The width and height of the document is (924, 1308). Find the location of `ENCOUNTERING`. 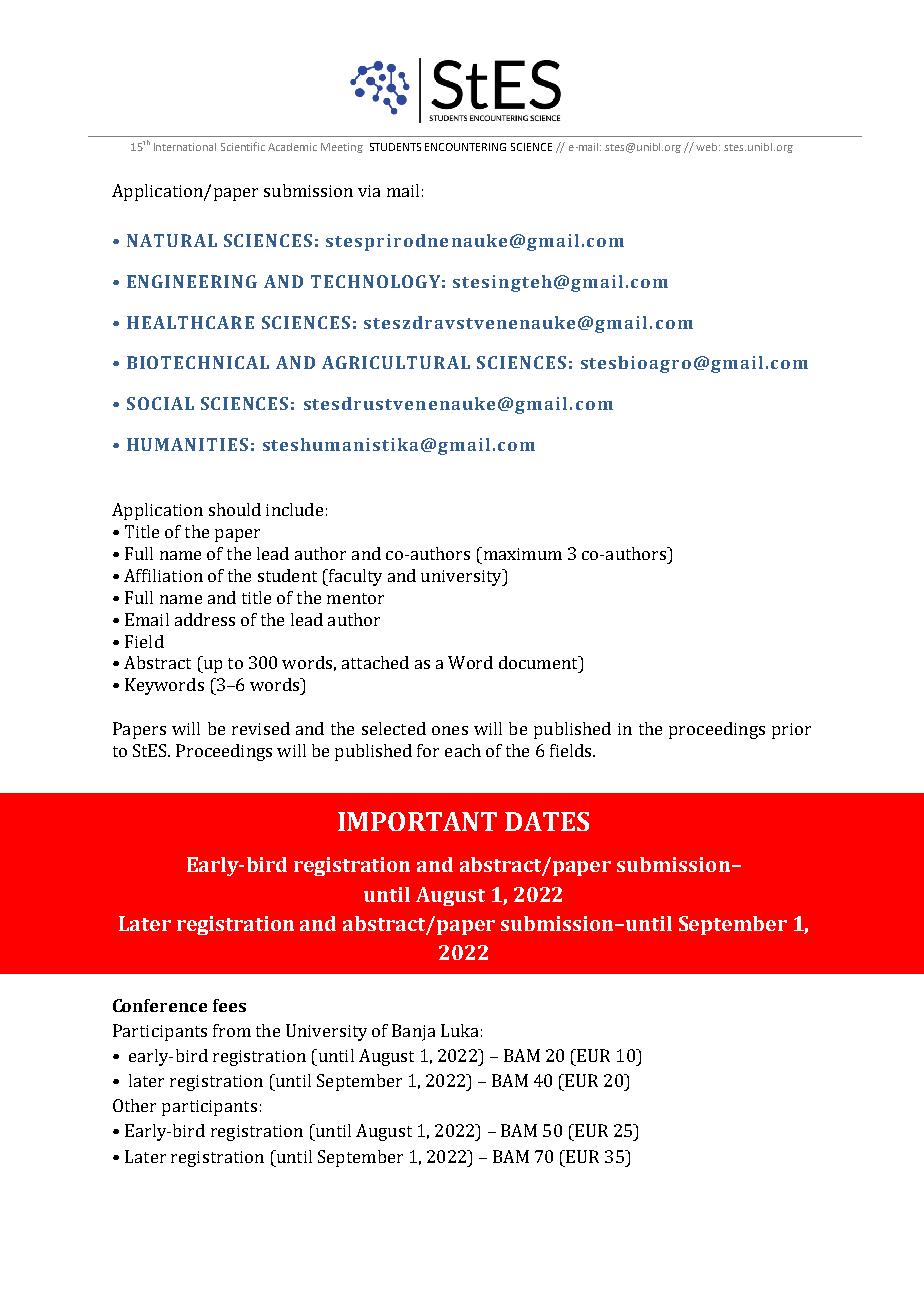

ENCOUNTERING is located at coordinates (465, 147).
